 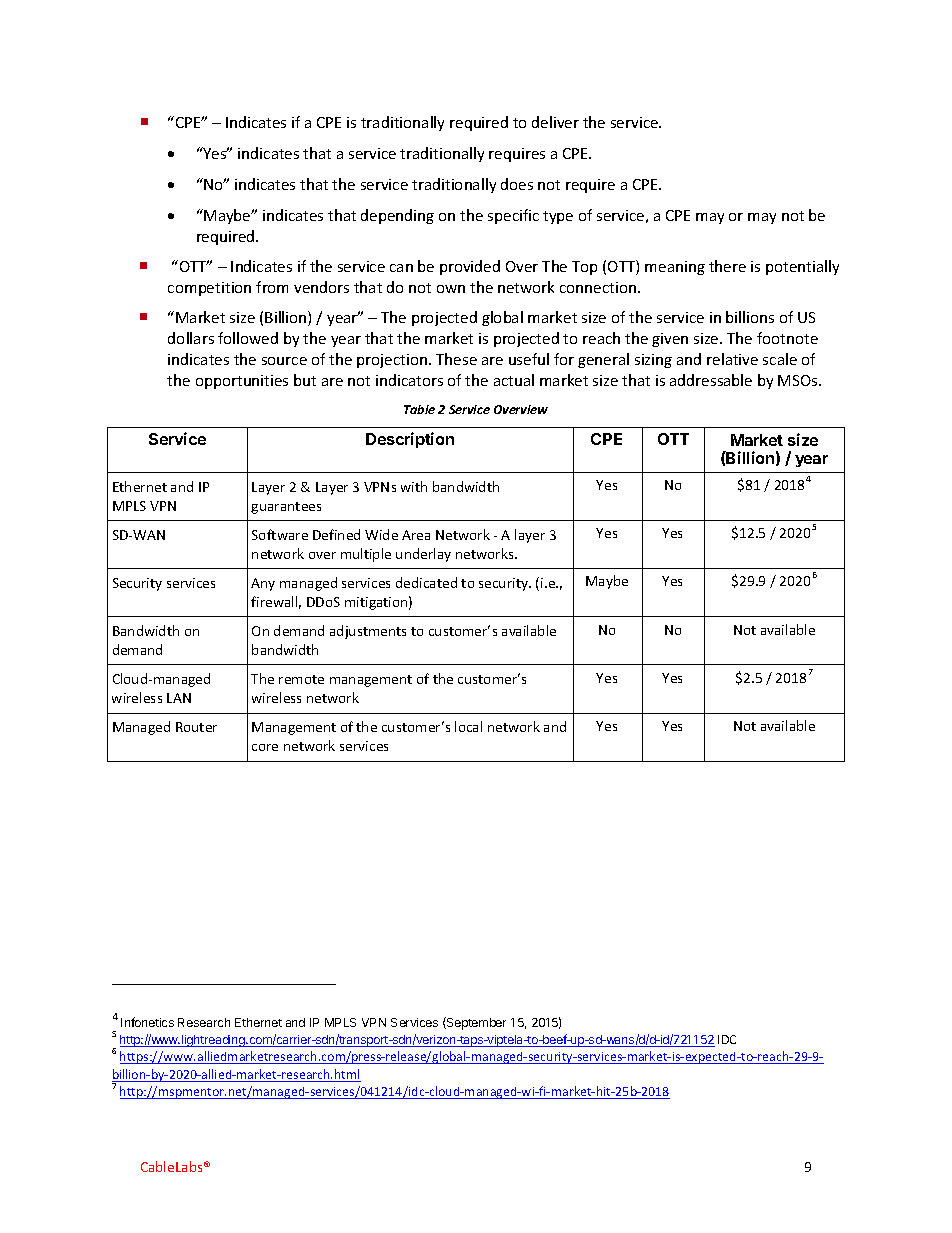 What do you see at coordinates (555, 122) in the screenshot?
I see `deliver` at bounding box center [555, 122].
